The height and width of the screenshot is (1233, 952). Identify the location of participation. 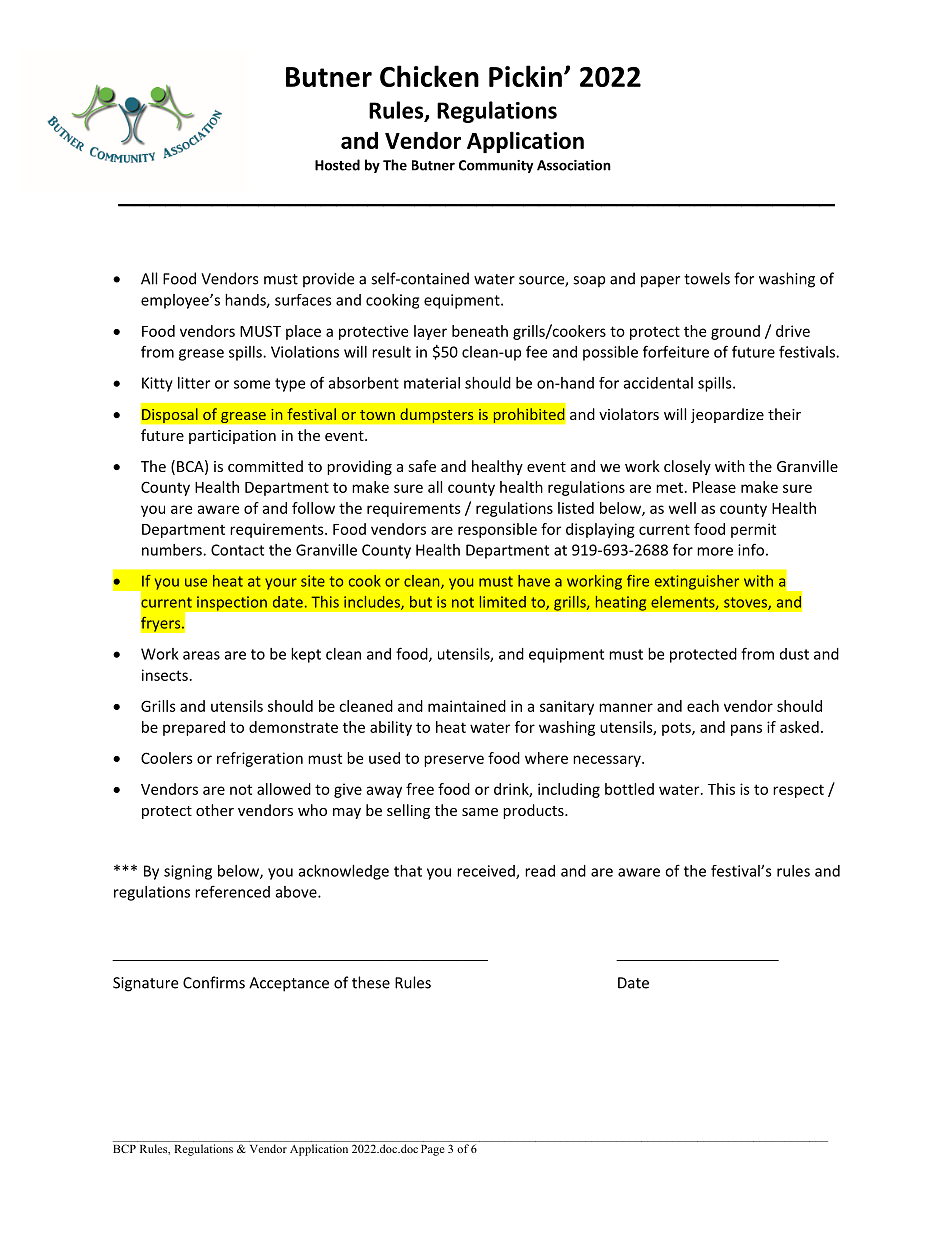
(232, 437).
